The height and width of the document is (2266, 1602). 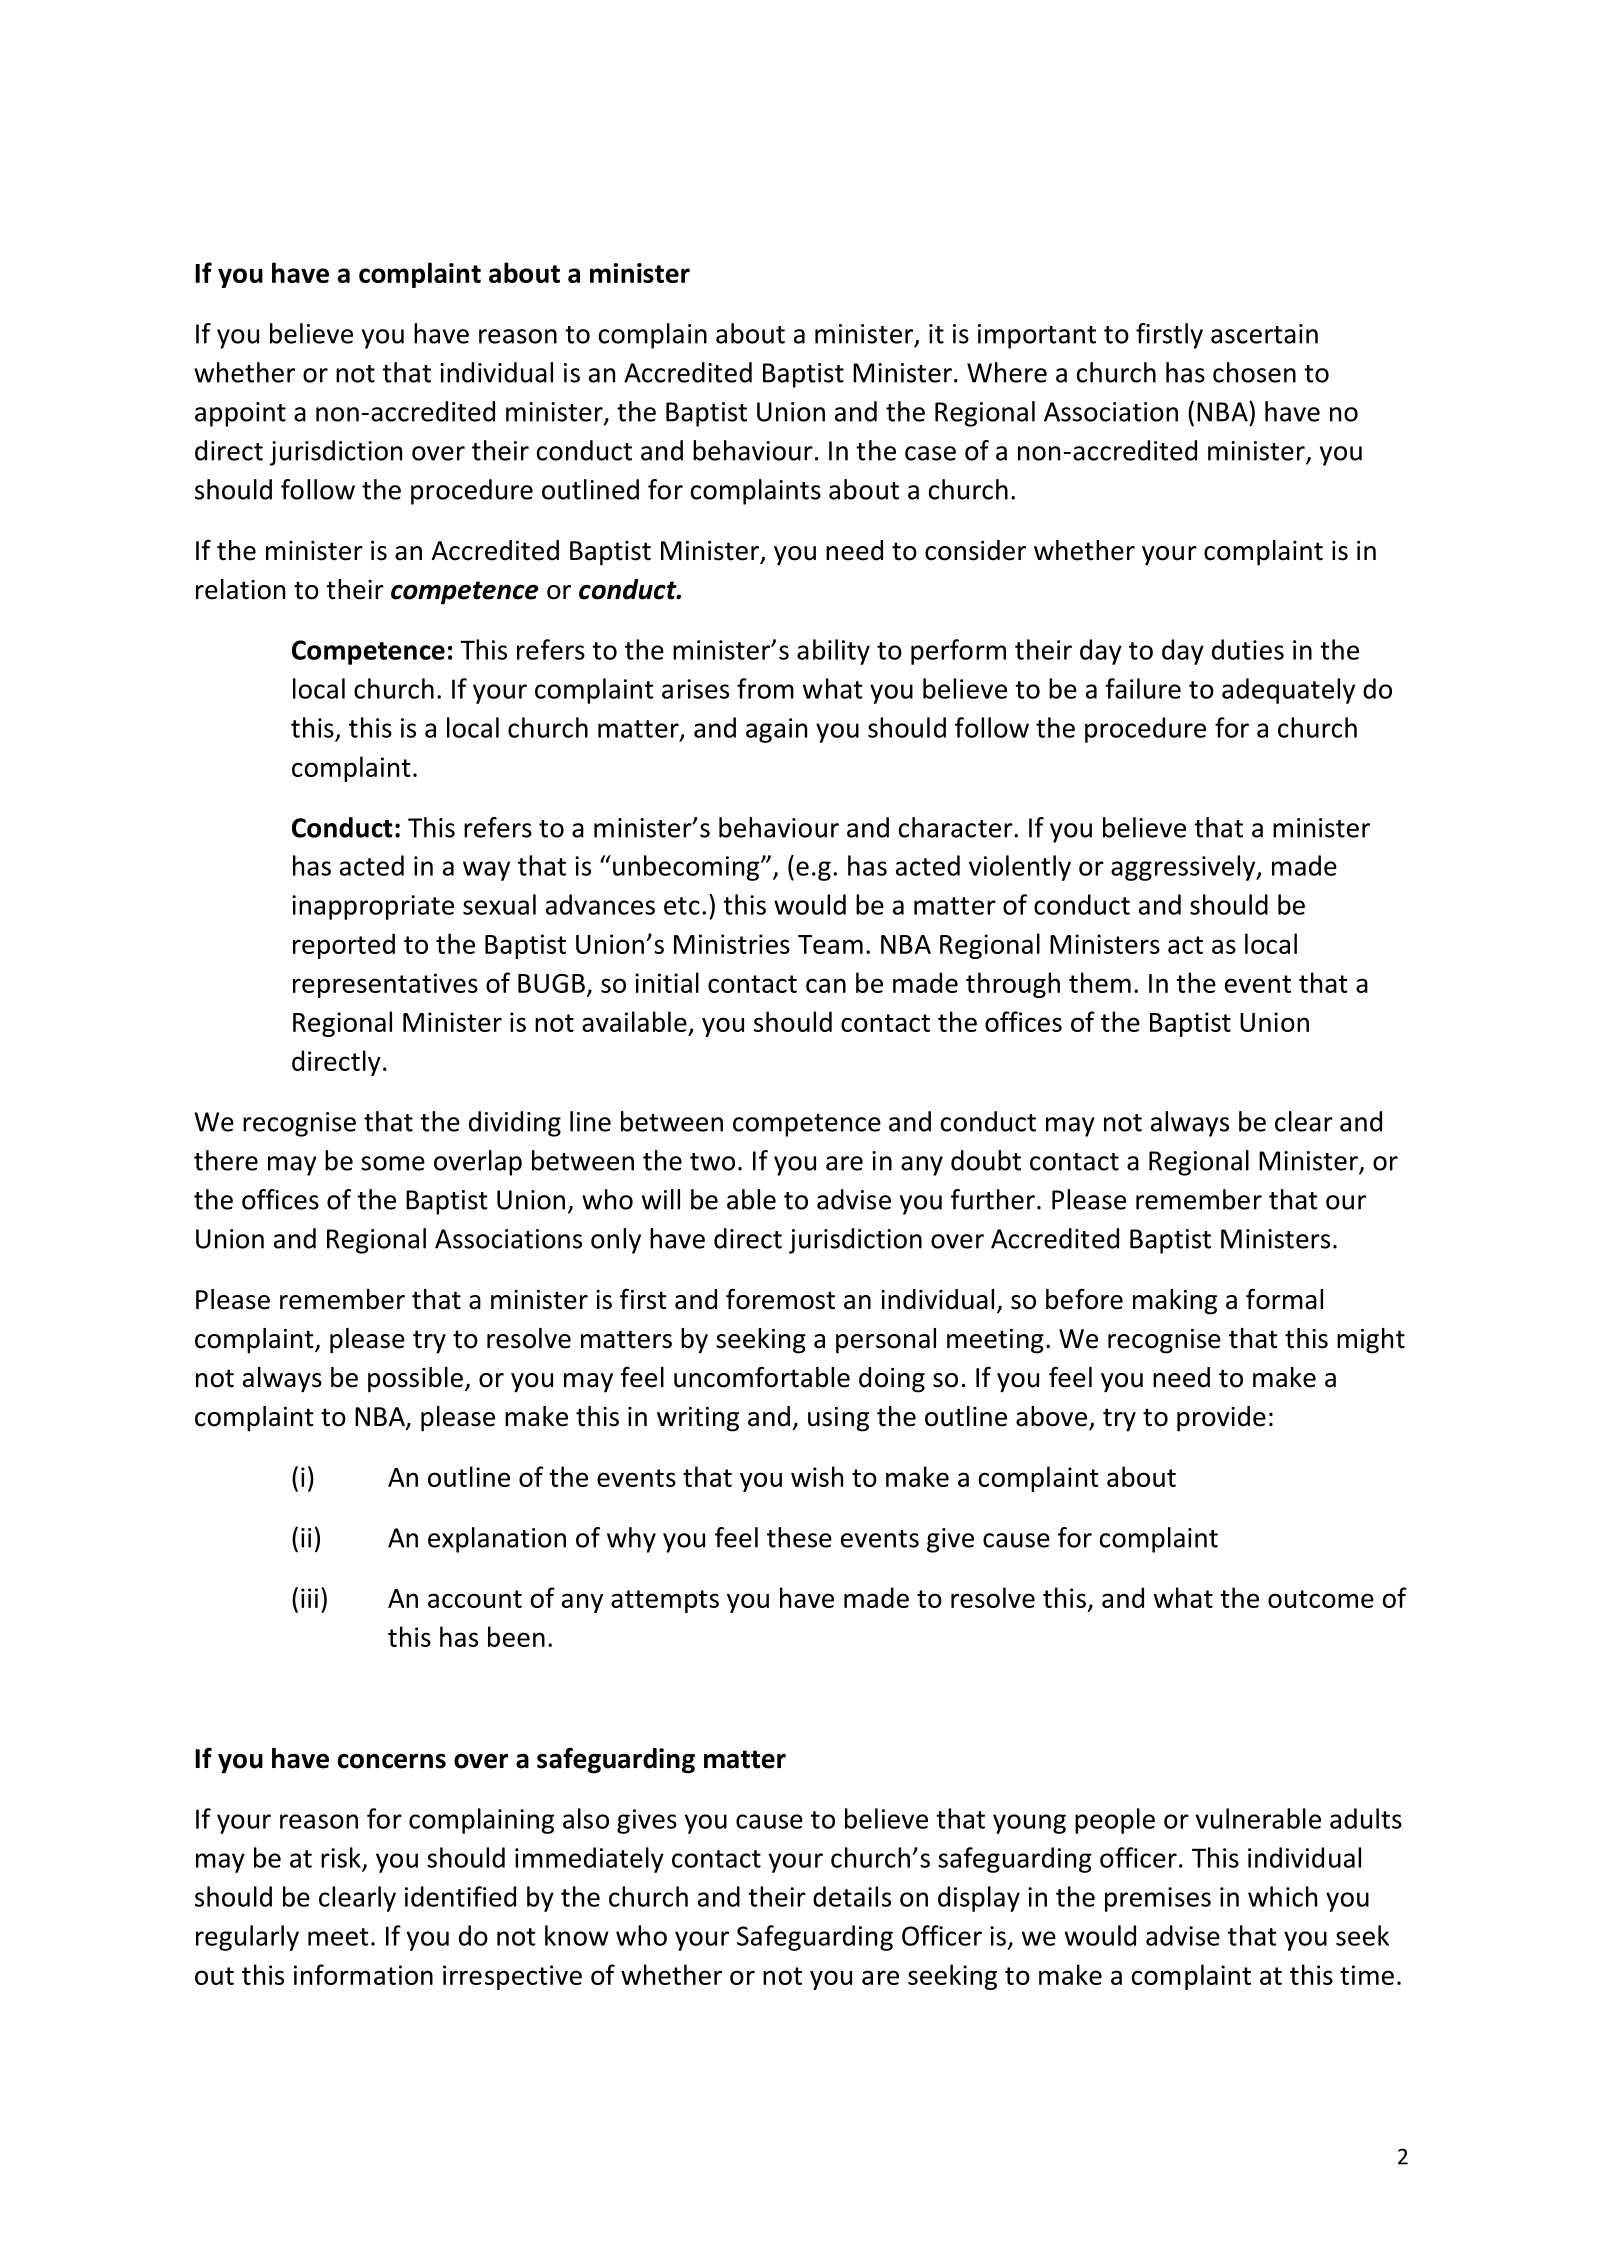 I want to click on these, so click(x=799, y=1537).
